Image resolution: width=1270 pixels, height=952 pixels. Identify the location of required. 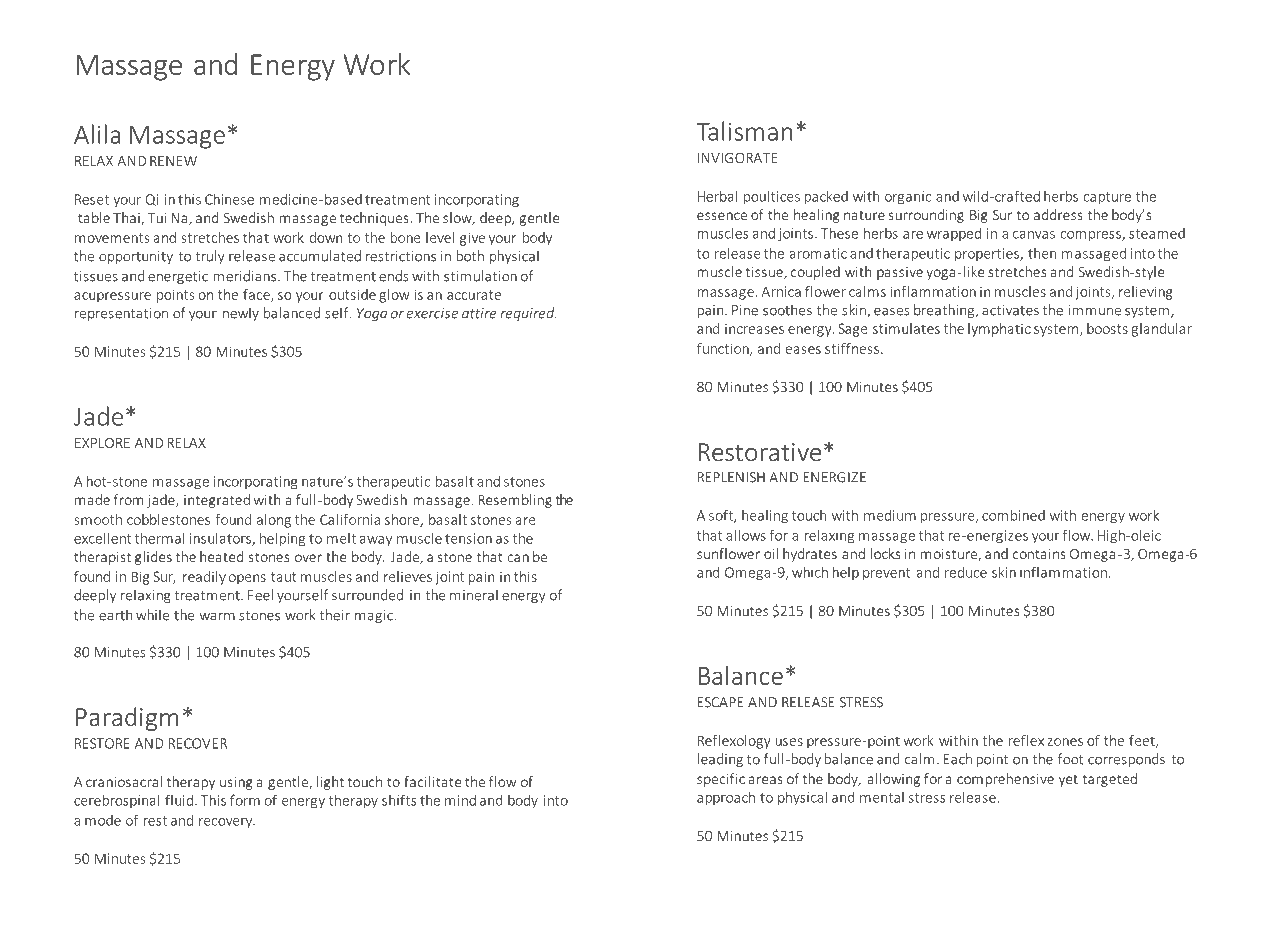
(528, 314).
